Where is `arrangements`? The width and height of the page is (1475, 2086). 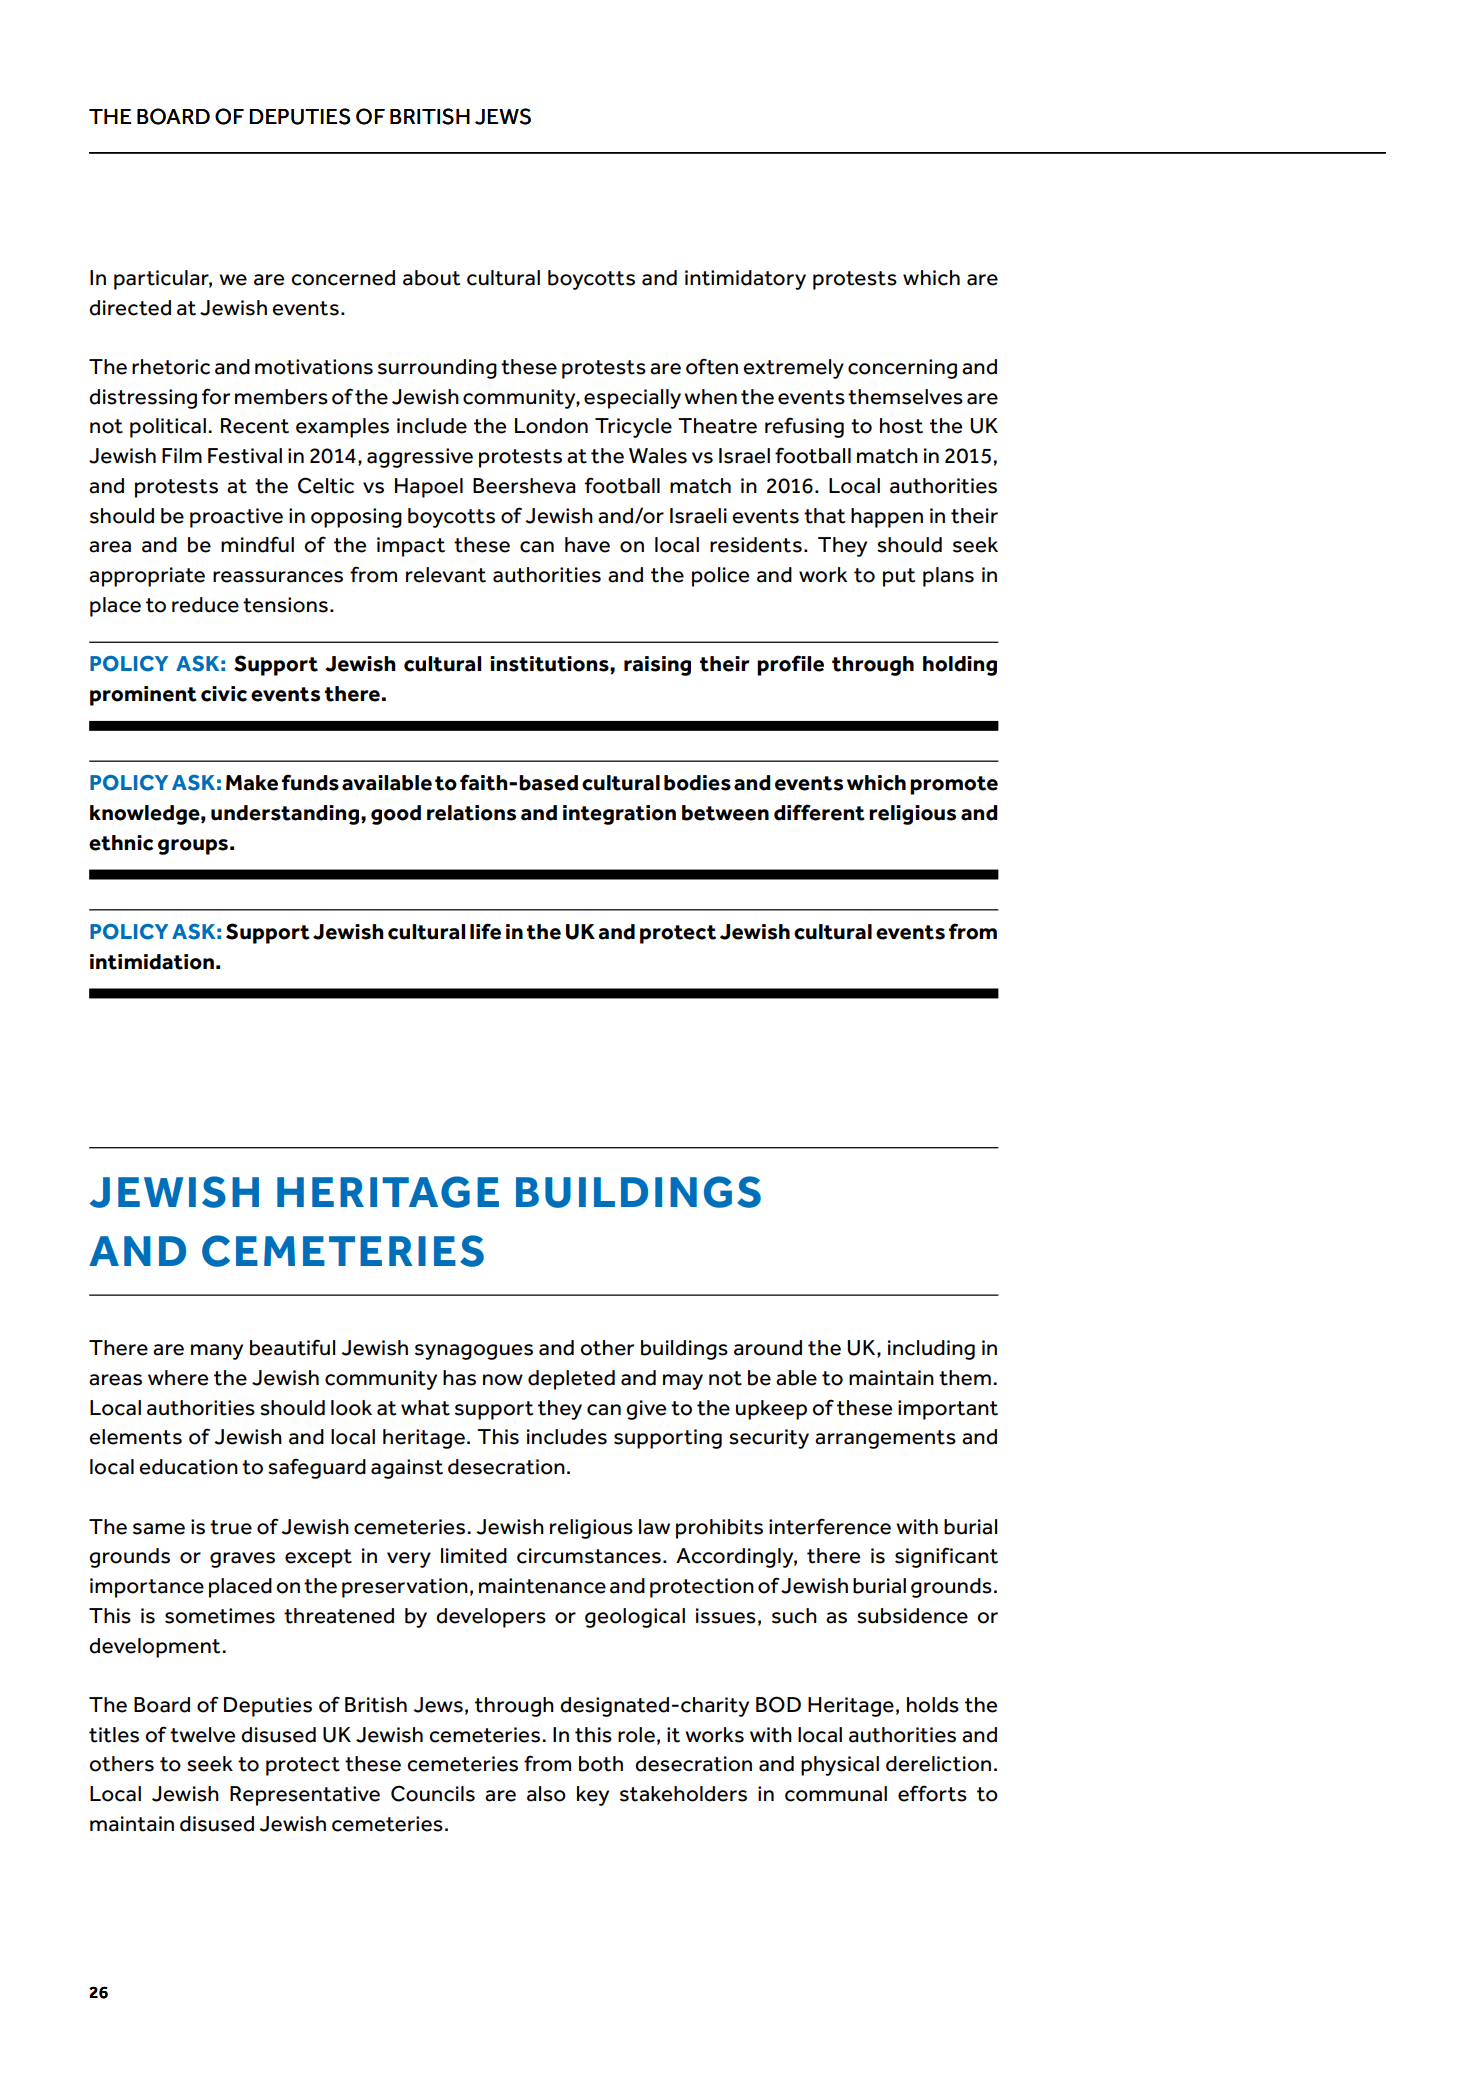
arrangements is located at coordinates (885, 1439).
